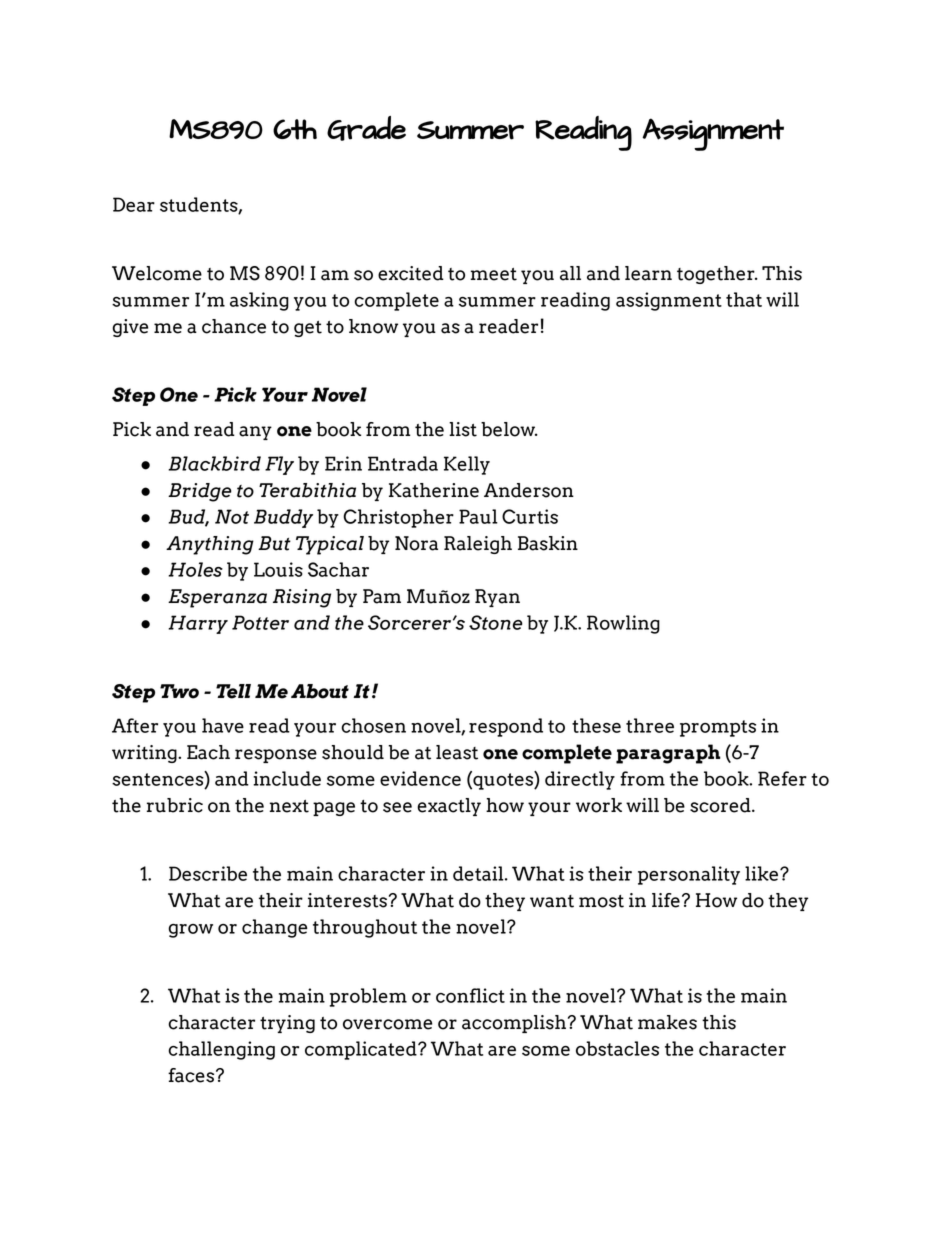 The image size is (952, 1233). I want to click on personality, so click(689, 875).
